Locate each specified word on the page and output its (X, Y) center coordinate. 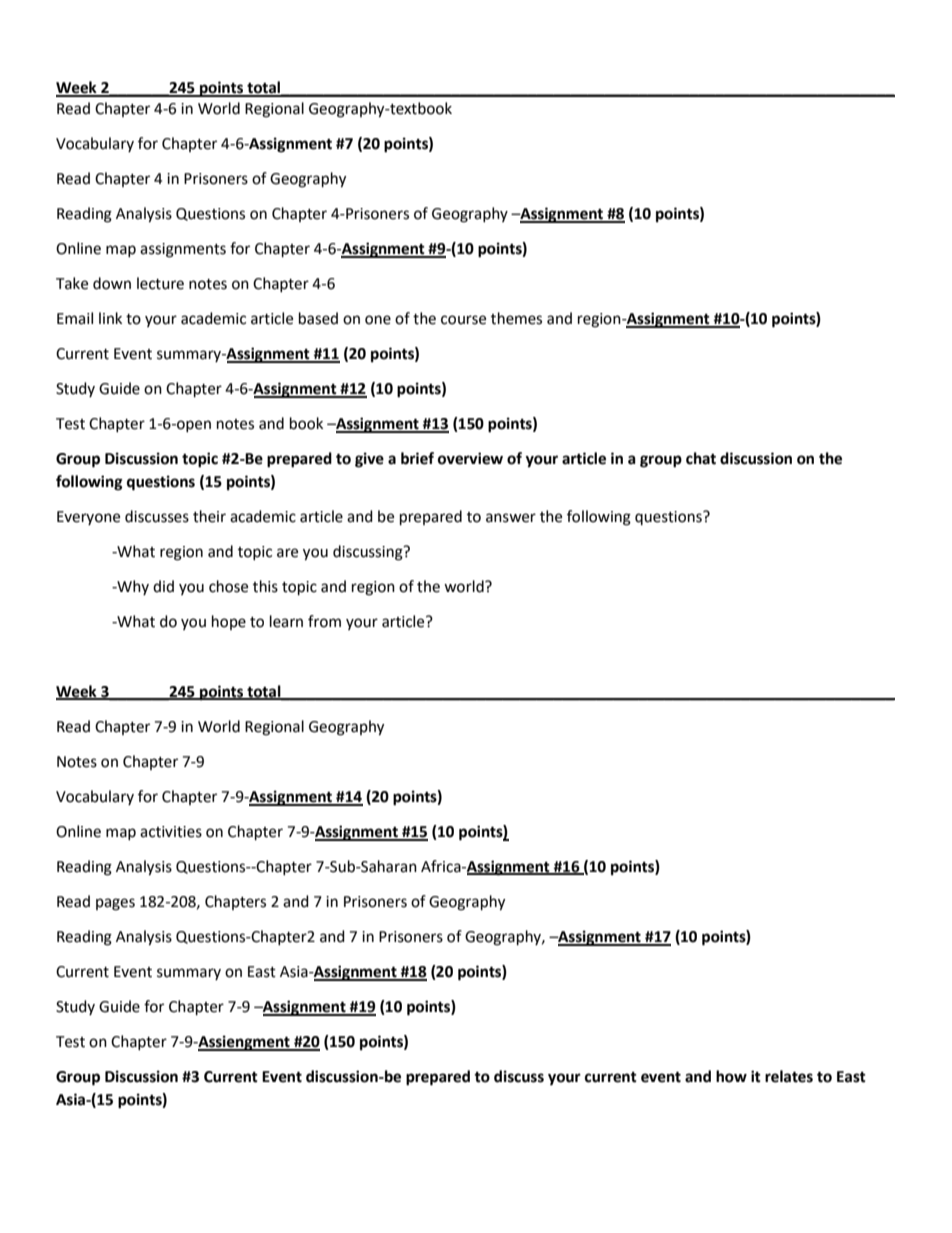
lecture (160, 283)
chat (701, 458)
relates (789, 1076)
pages (115, 904)
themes (516, 318)
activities (171, 832)
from (324, 621)
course (463, 320)
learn (286, 621)
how (731, 1076)
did (163, 586)
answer (511, 518)
